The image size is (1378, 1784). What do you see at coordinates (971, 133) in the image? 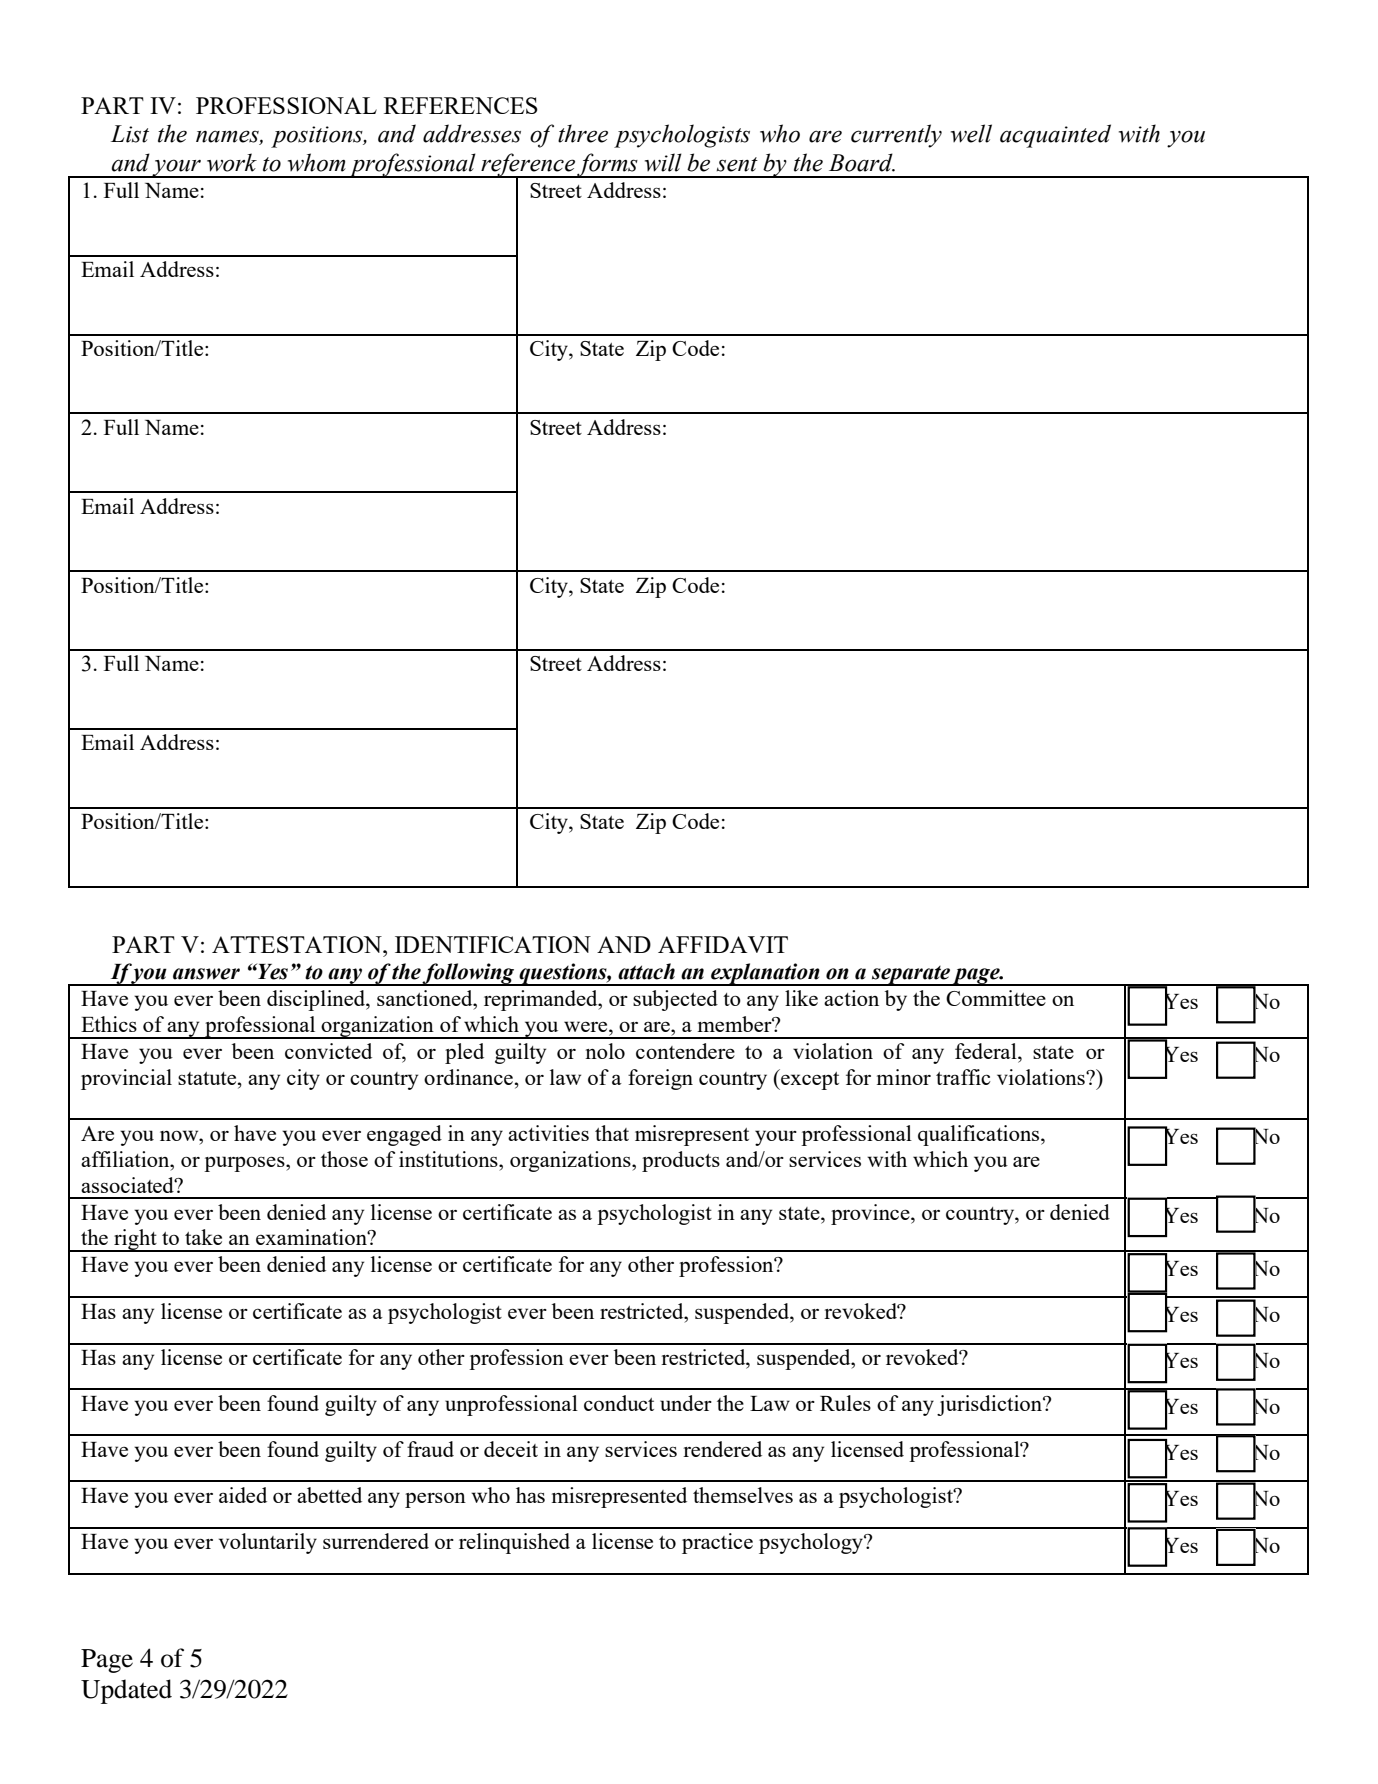
I see `well` at bounding box center [971, 133].
